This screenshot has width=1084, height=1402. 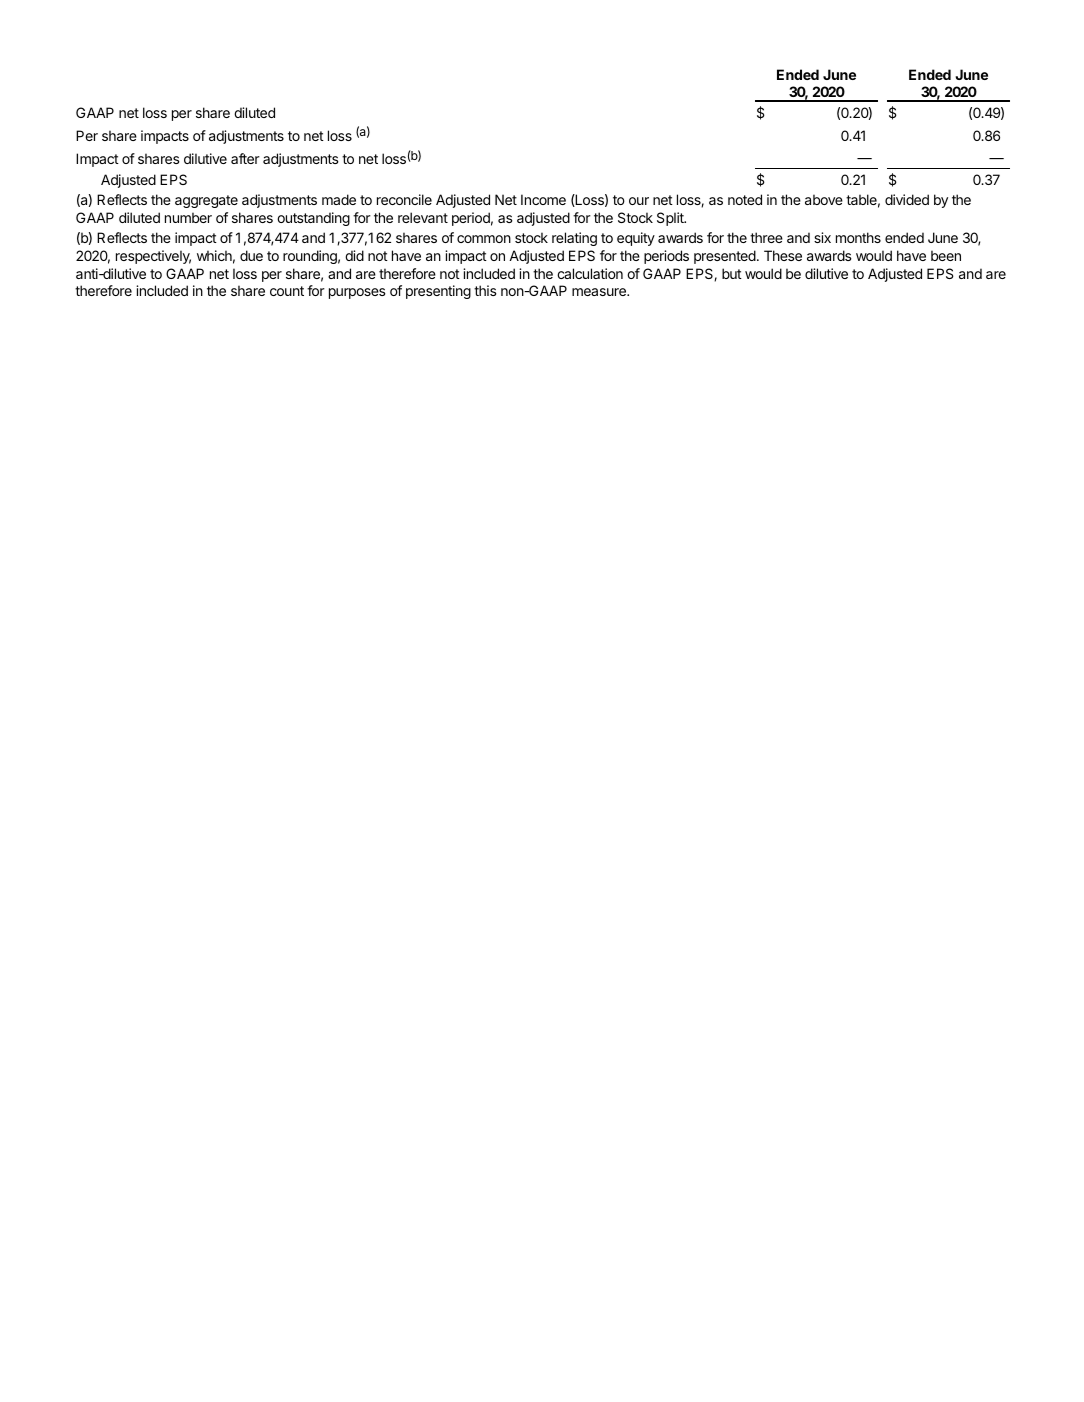 What do you see at coordinates (824, 199) in the screenshot?
I see `above` at bounding box center [824, 199].
